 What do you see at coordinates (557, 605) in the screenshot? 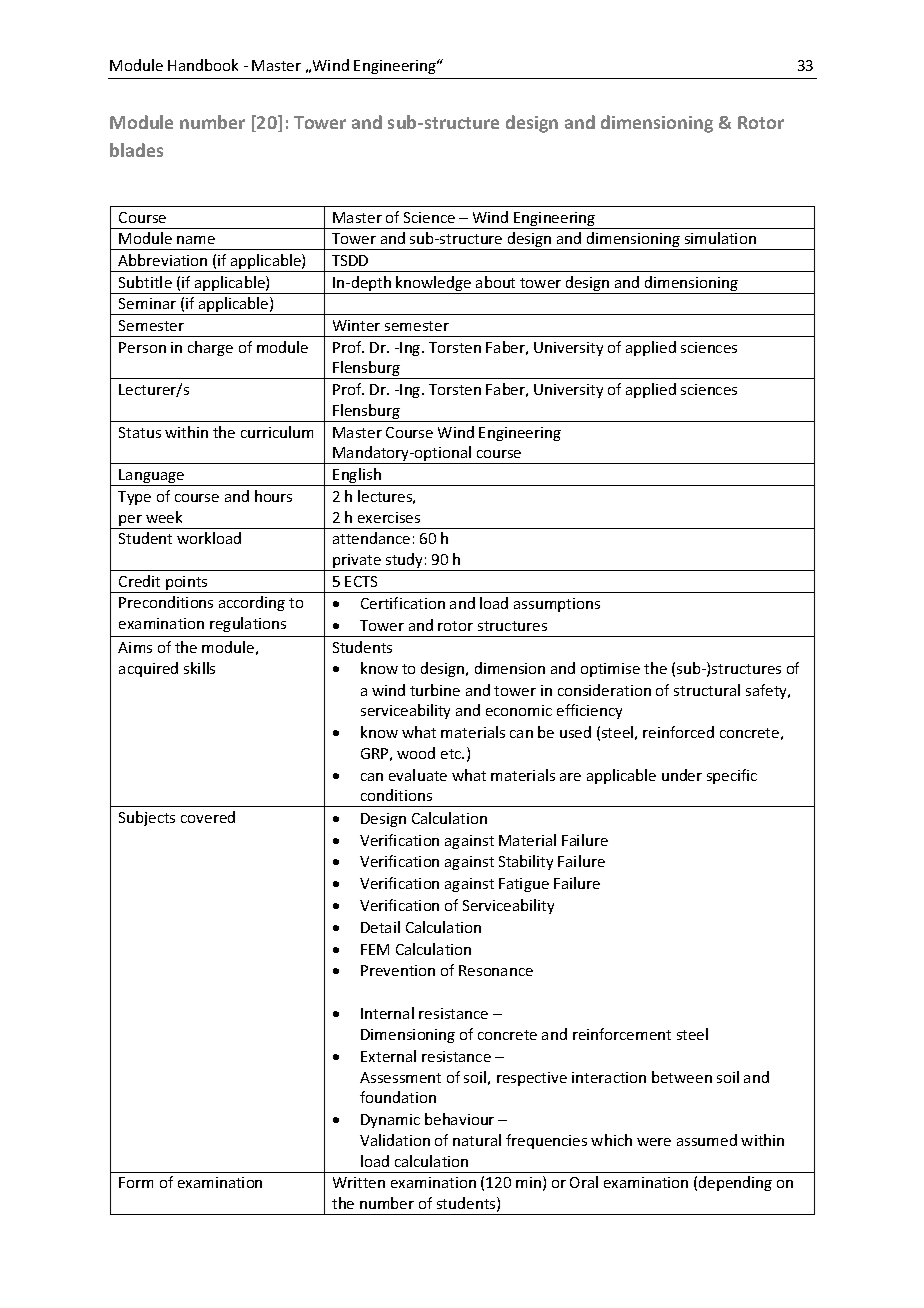
I see `assumptions` at bounding box center [557, 605].
